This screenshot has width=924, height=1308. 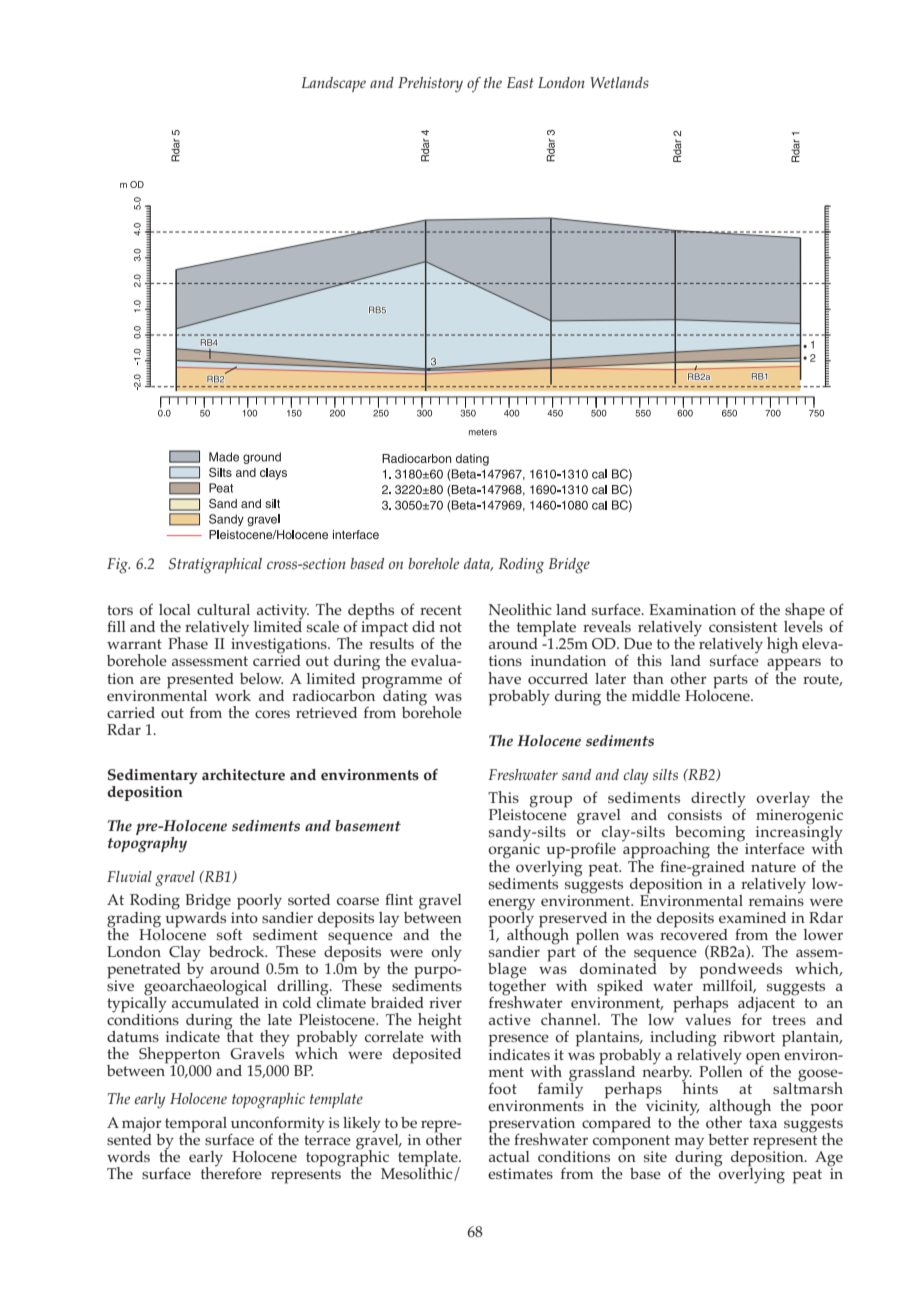 I want to click on shape, so click(x=804, y=612).
